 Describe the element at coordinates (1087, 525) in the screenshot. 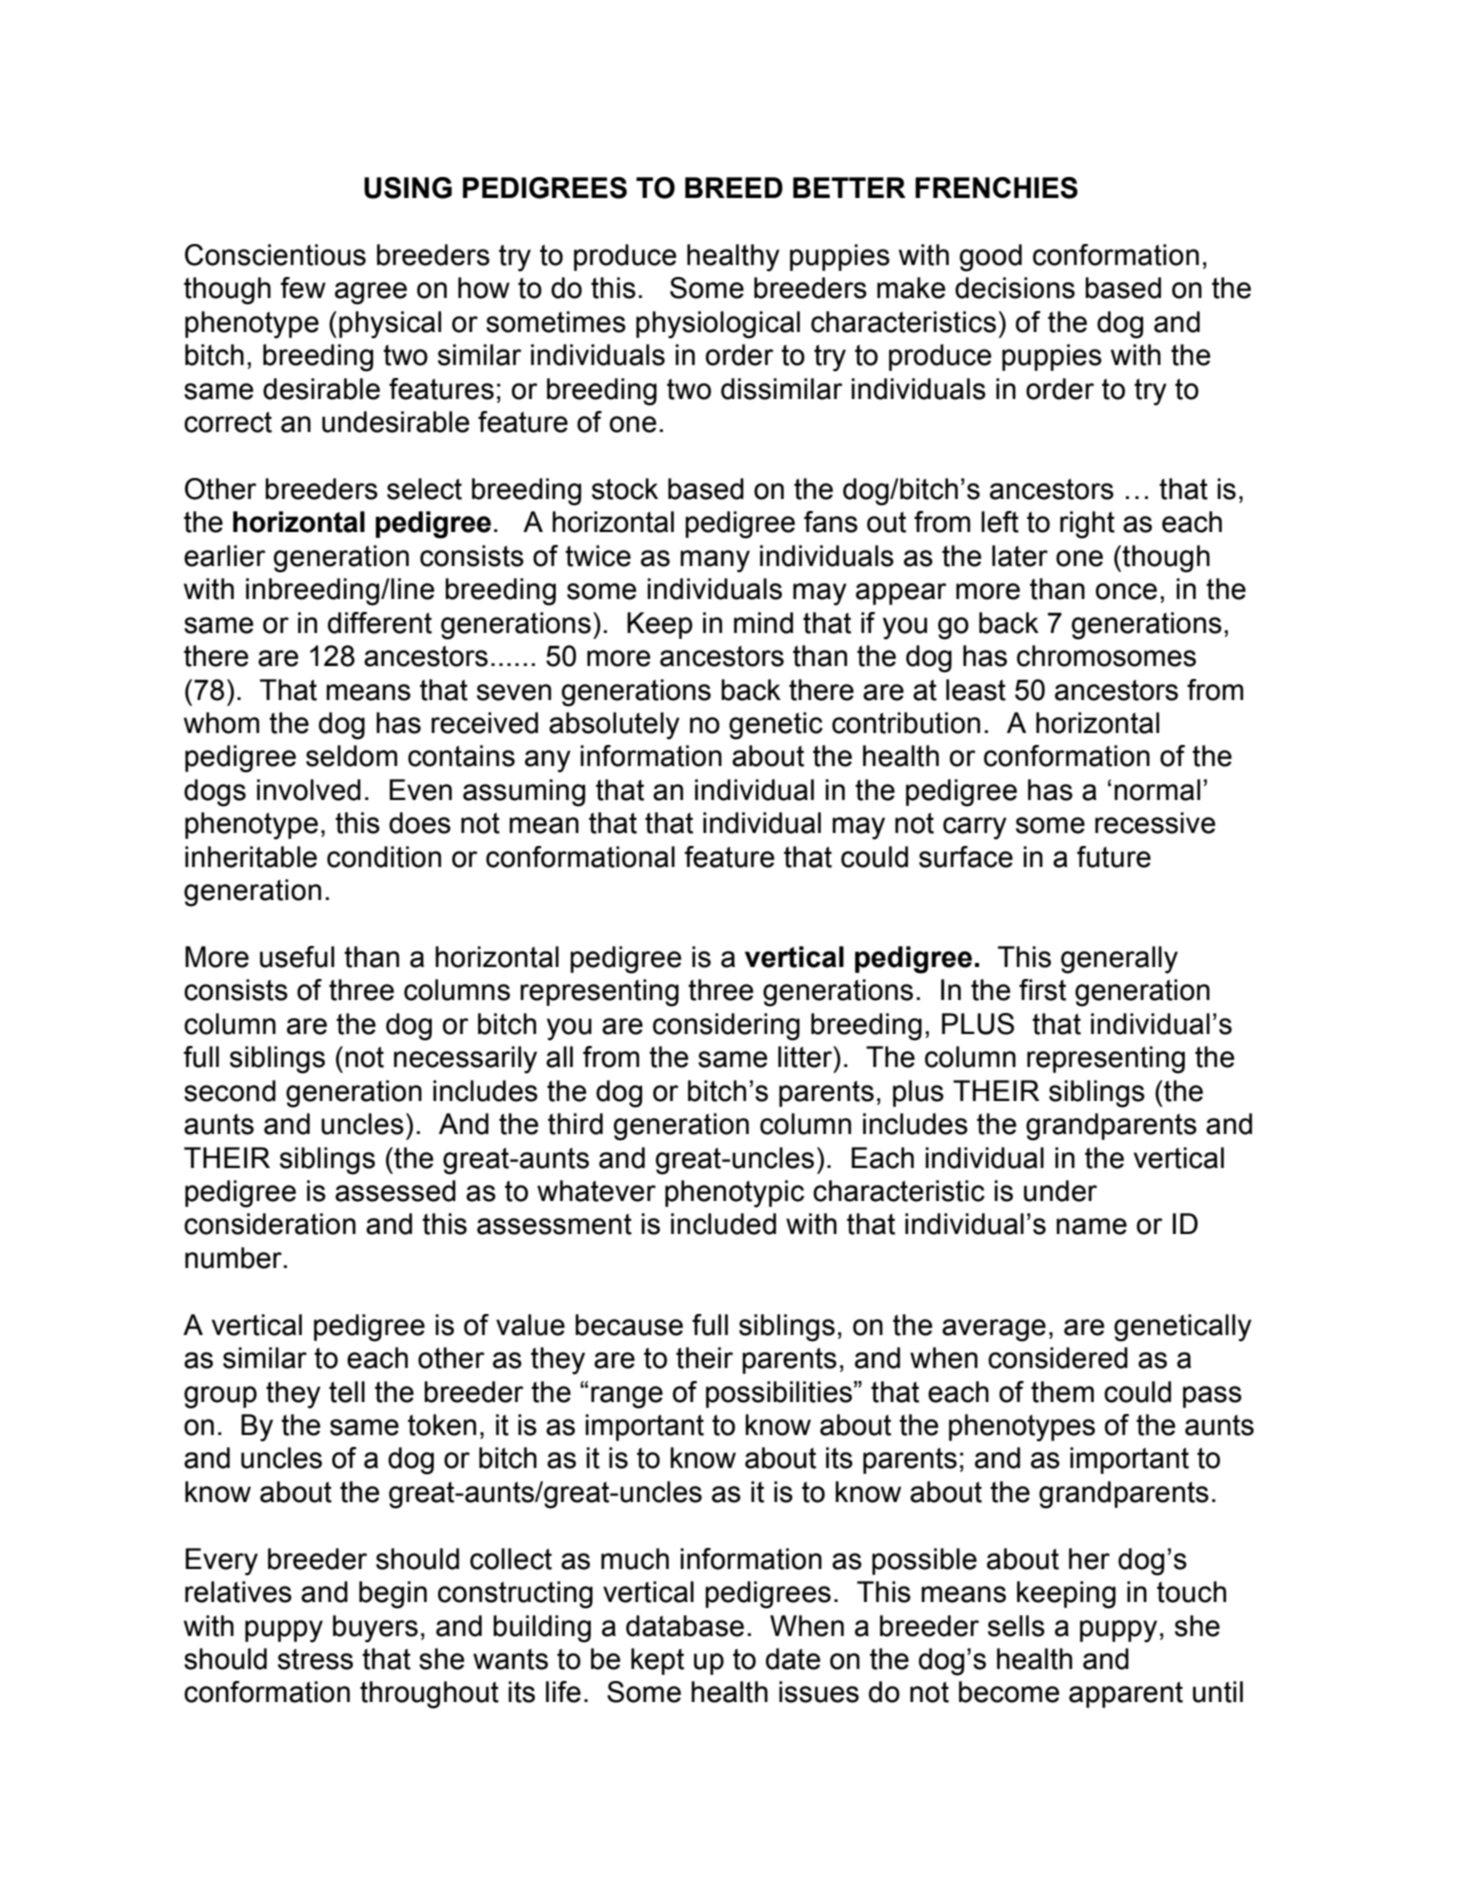

I see `right` at that location.
